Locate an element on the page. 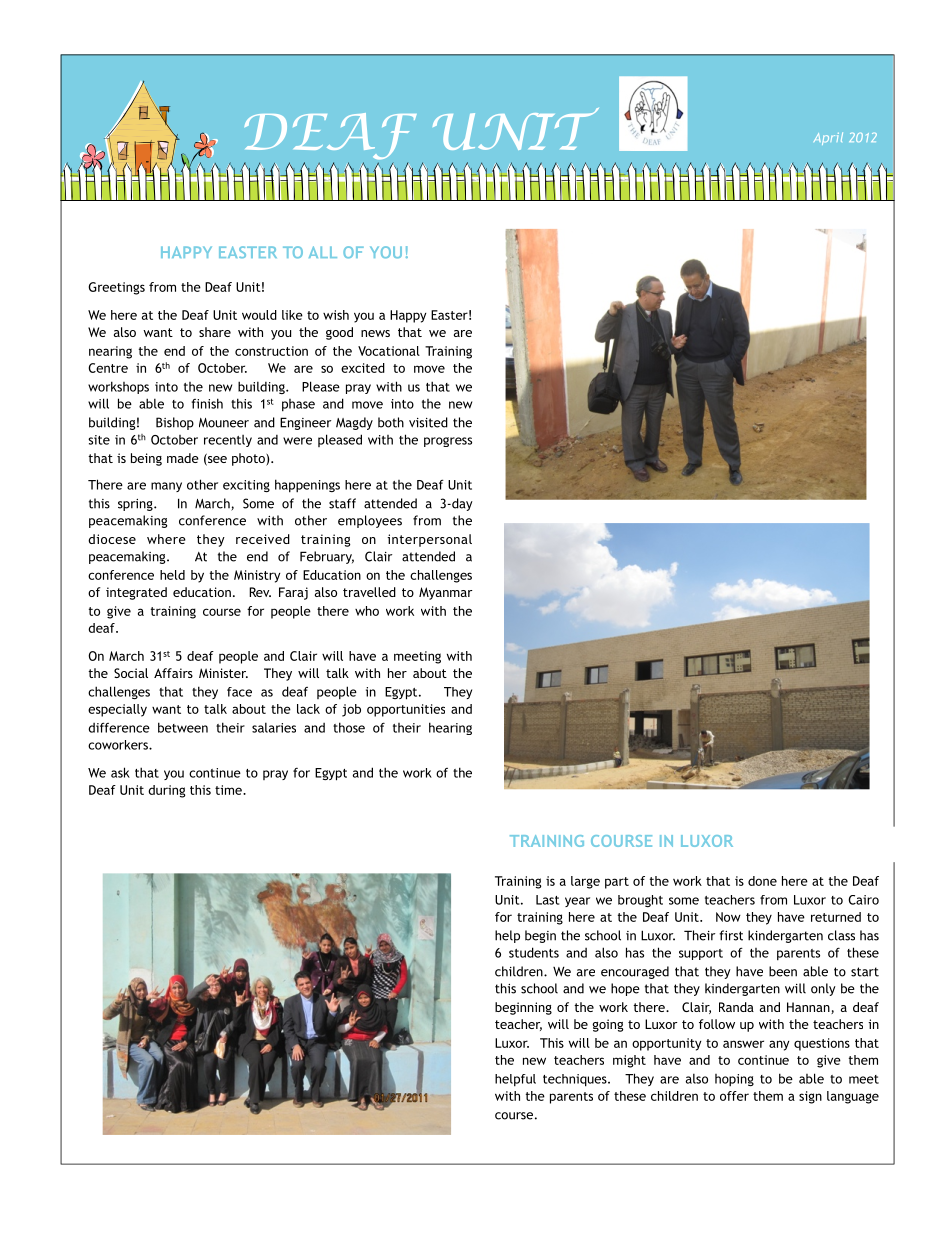 The width and height of the document is (952, 1233). time is located at coordinates (229, 790).
